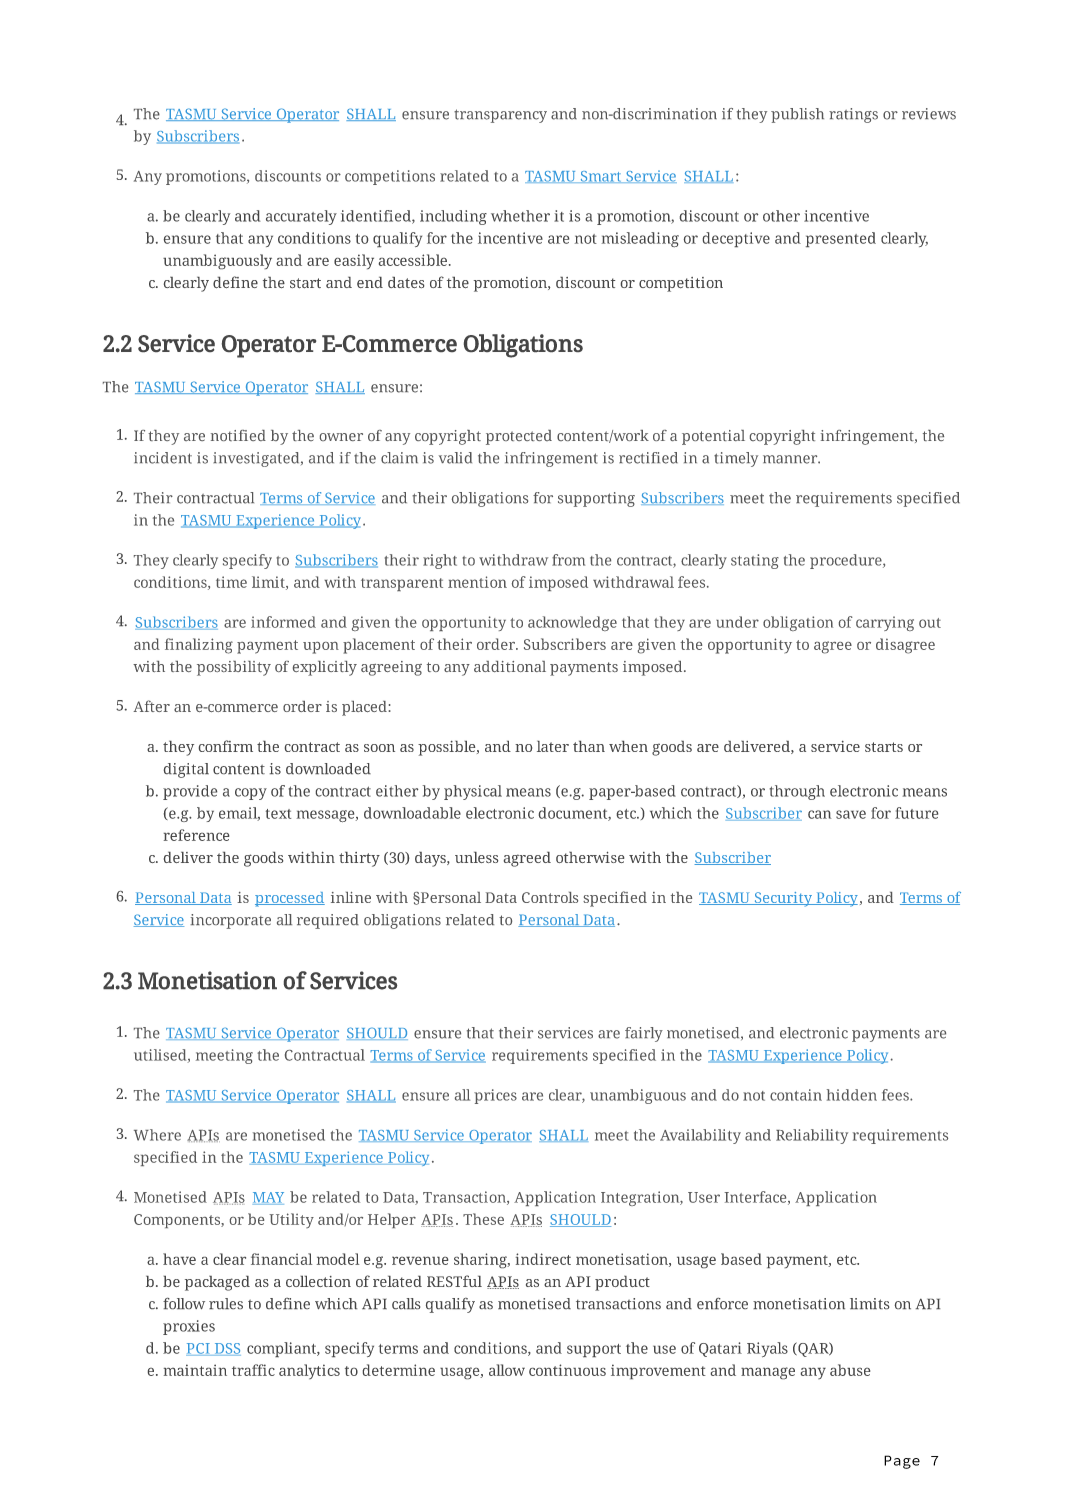 This screenshot has width=1067, height=1509. Describe the element at coordinates (567, 1370) in the screenshot. I see `continuous` at that location.
